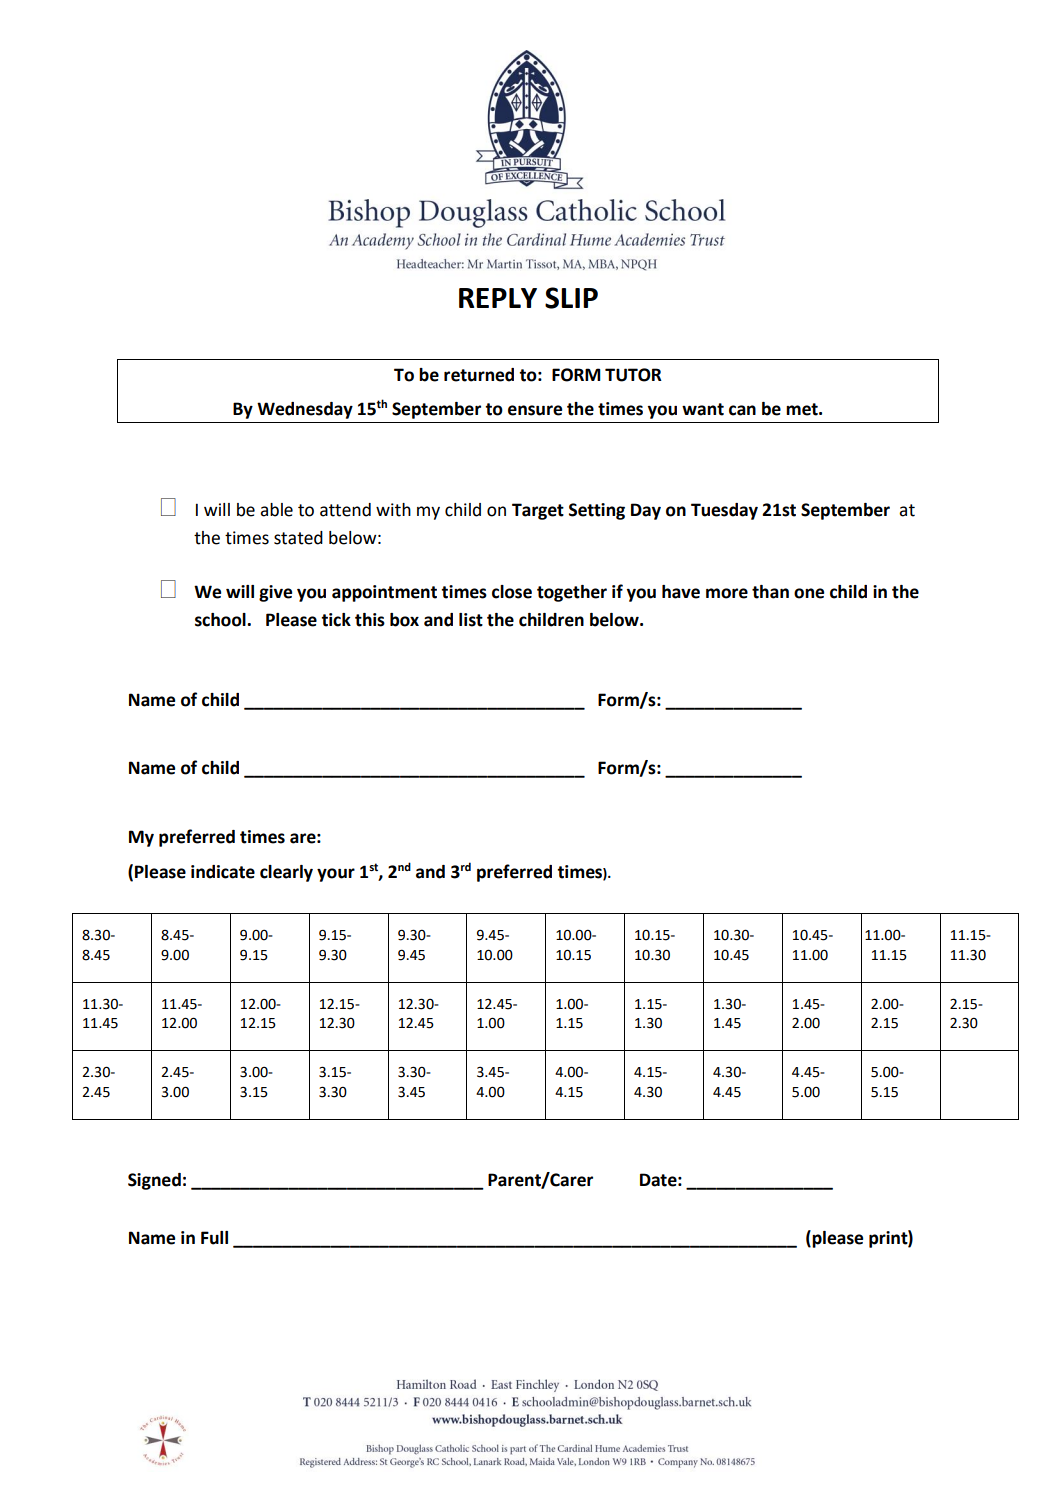  I want to click on than, so click(770, 592).
